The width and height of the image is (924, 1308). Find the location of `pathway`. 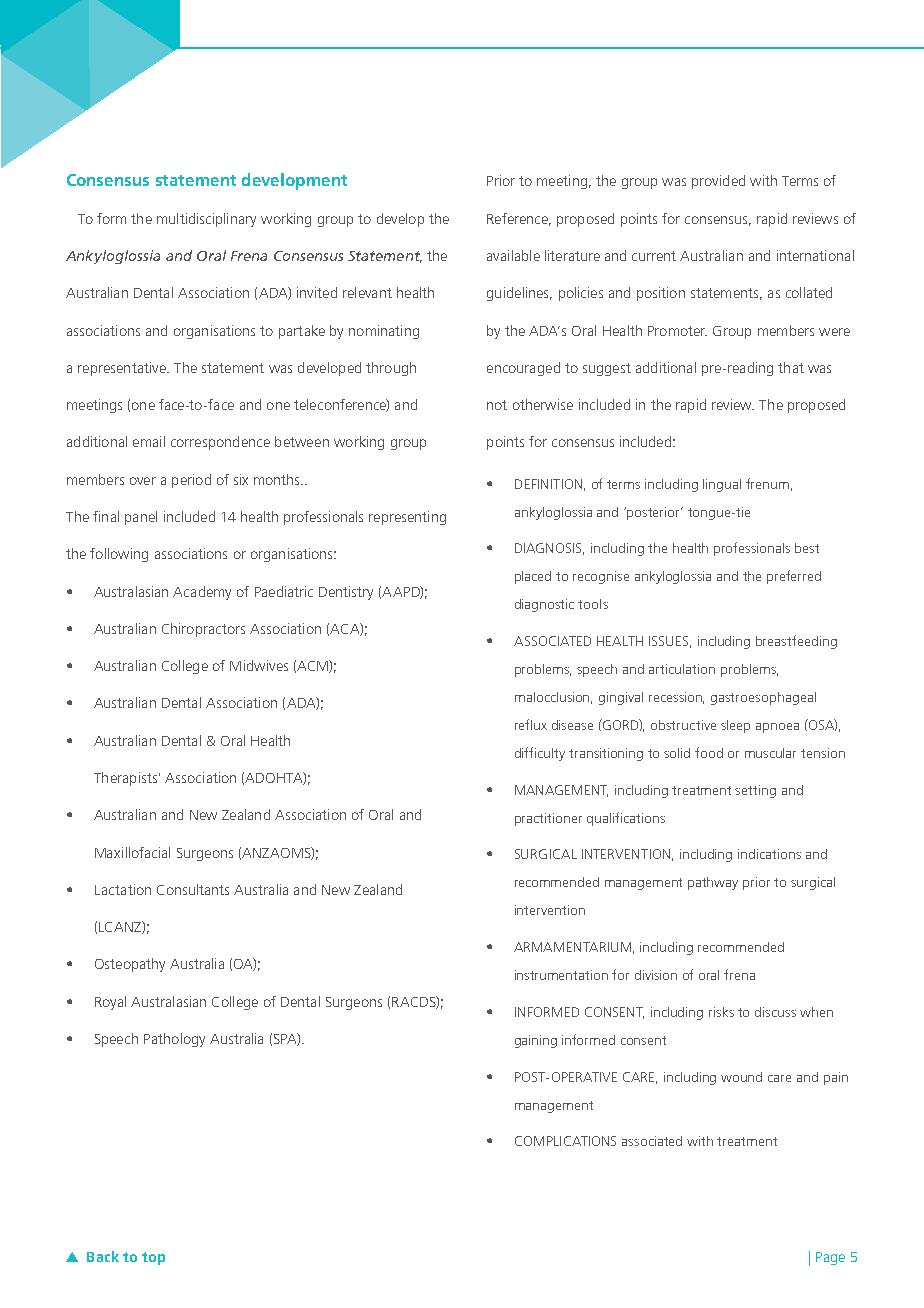

pathway is located at coordinates (713, 883).
